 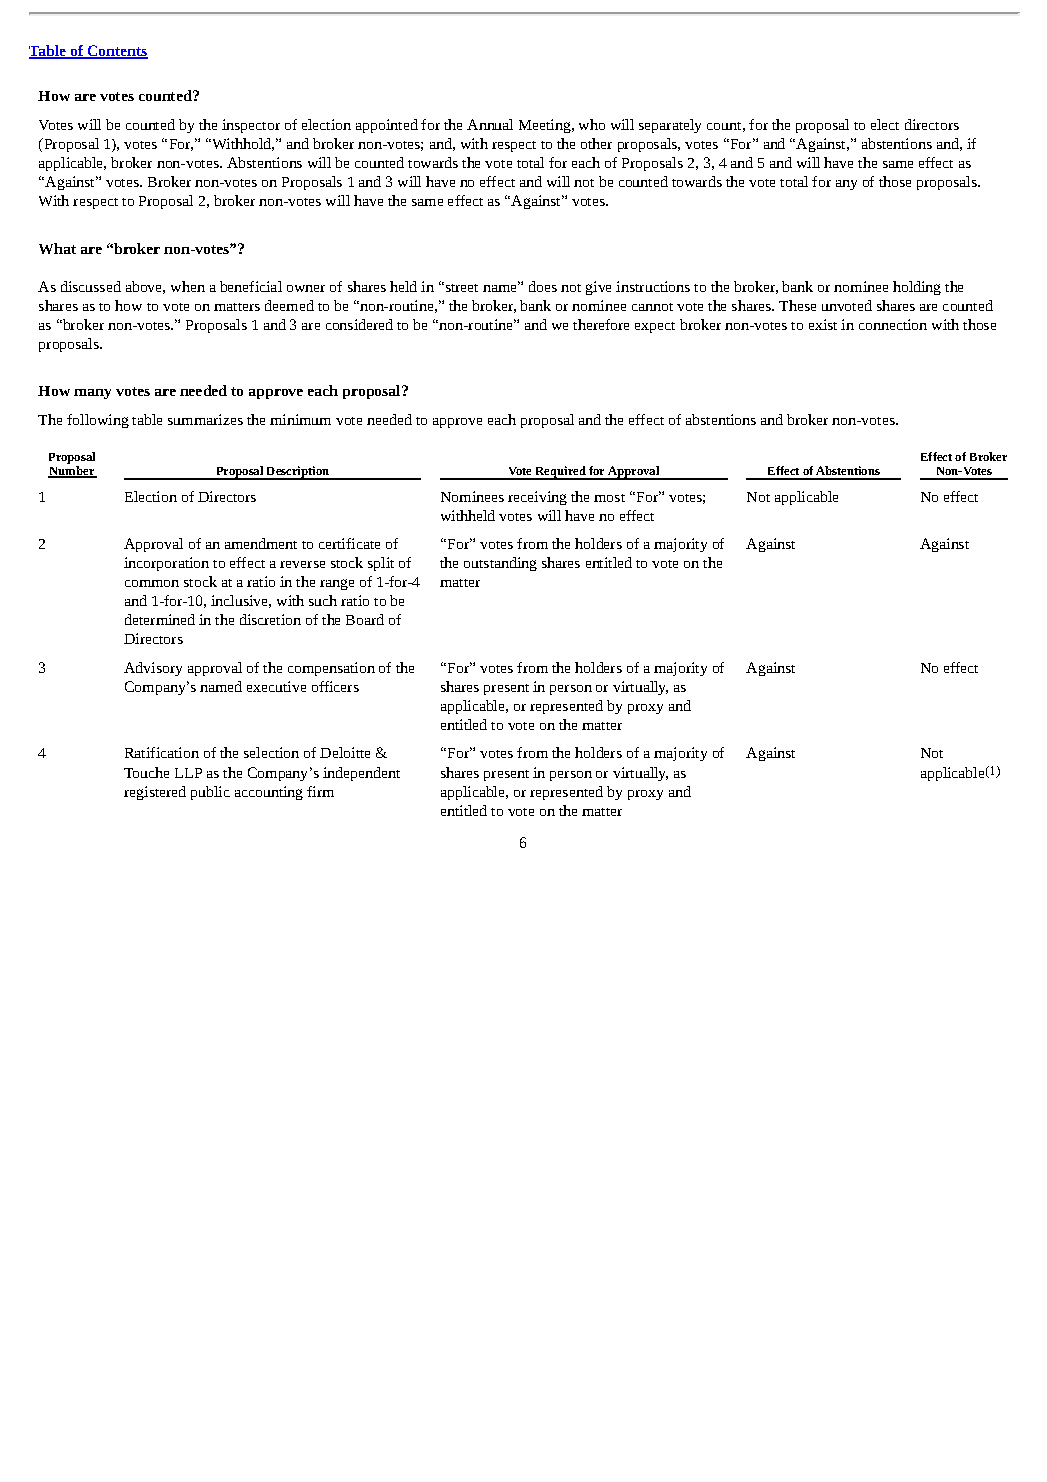 I want to click on determined, so click(x=160, y=619).
